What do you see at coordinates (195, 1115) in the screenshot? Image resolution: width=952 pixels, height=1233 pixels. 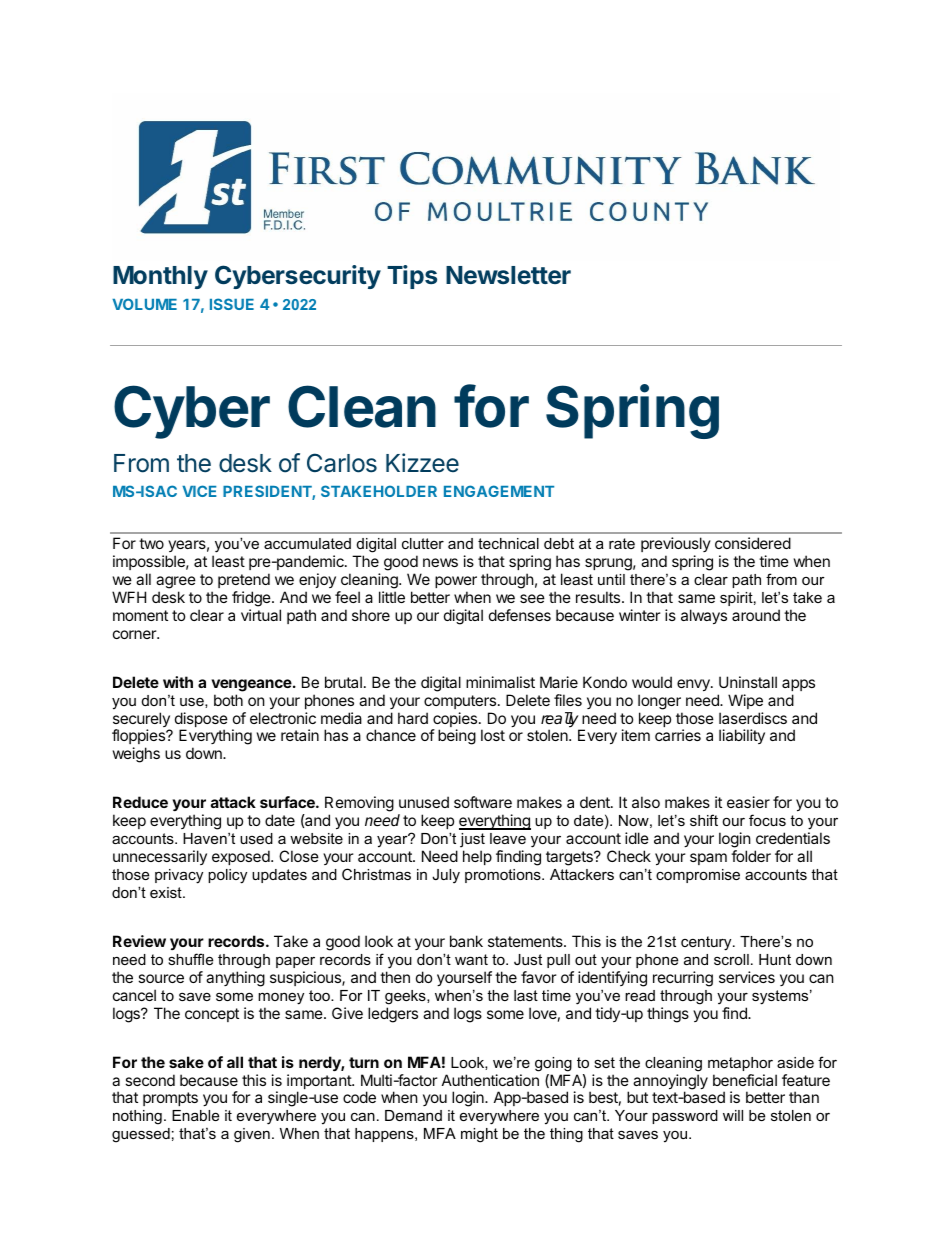 I see `Enable` at bounding box center [195, 1115].
